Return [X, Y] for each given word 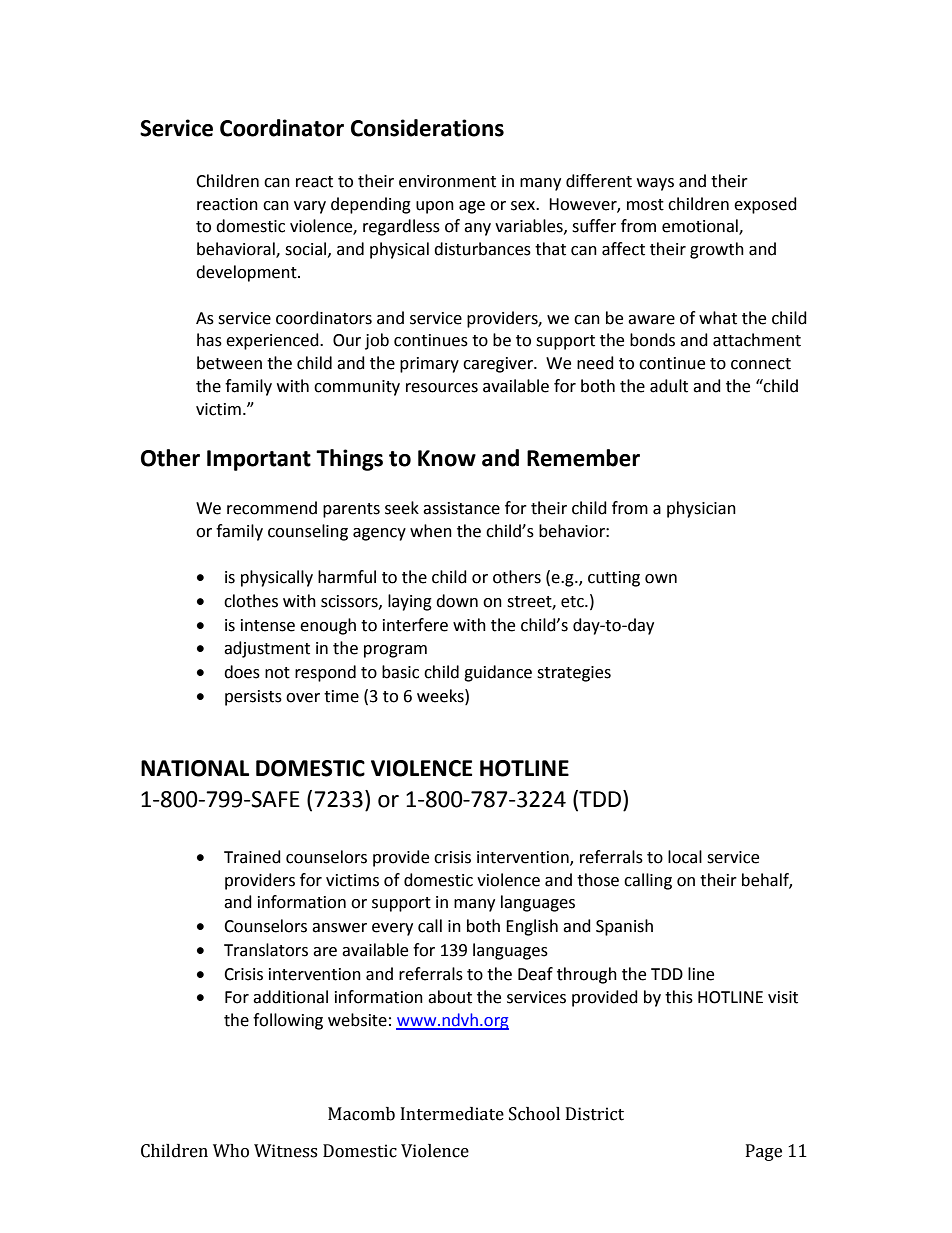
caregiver [499, 365]
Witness [285, 1151]
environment [447, 181]
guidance [498, 673]
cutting [614, 579]
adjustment [267, 649]
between [229, 363]
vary [310, 207]
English [532, 927]
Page [764, 1152]
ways [655, 184]
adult [669, 386]
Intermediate [452, 1114]
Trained [252, 857]
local [685, 857]
